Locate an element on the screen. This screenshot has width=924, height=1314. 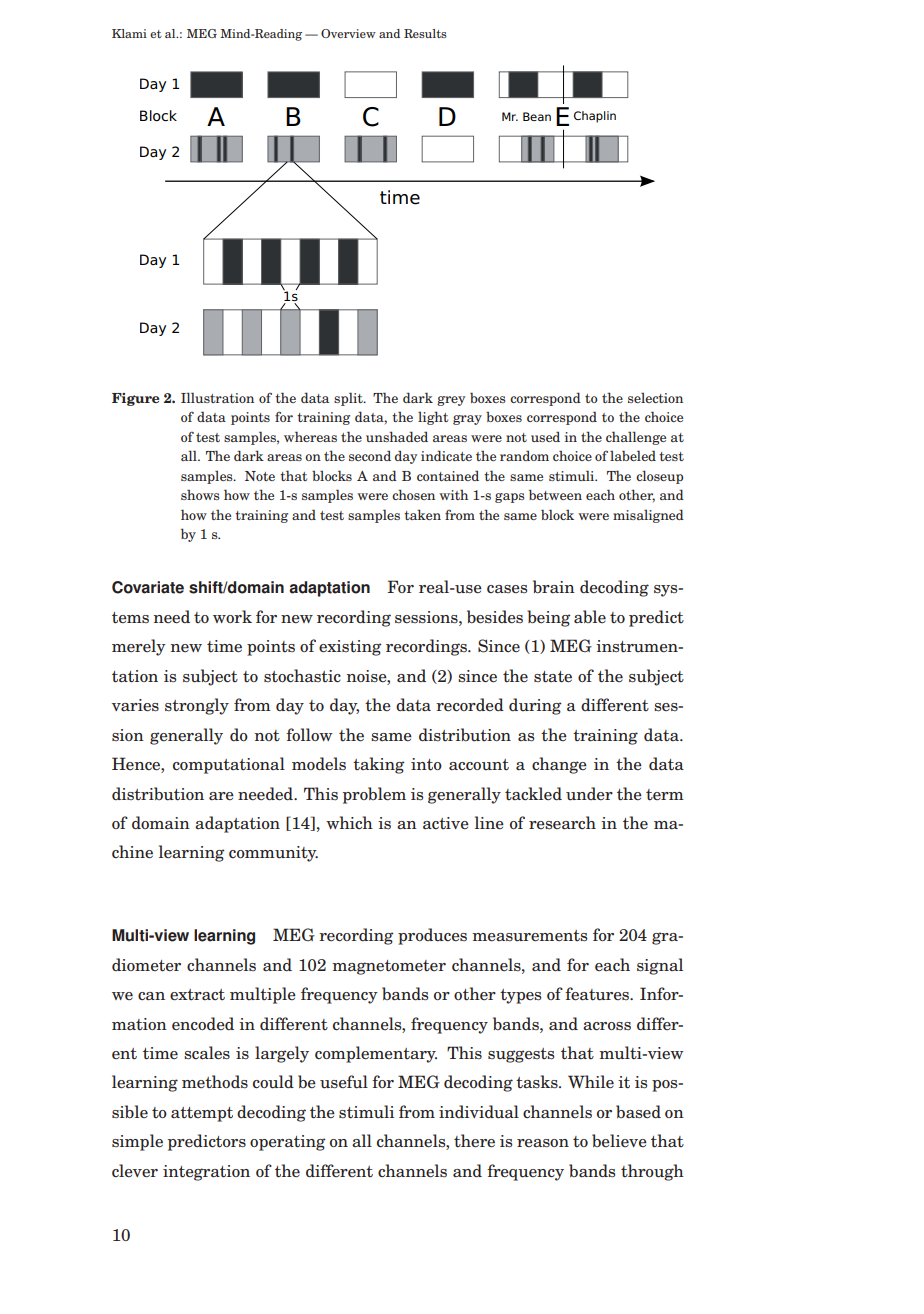
under is located at coordinates (589, 794).
